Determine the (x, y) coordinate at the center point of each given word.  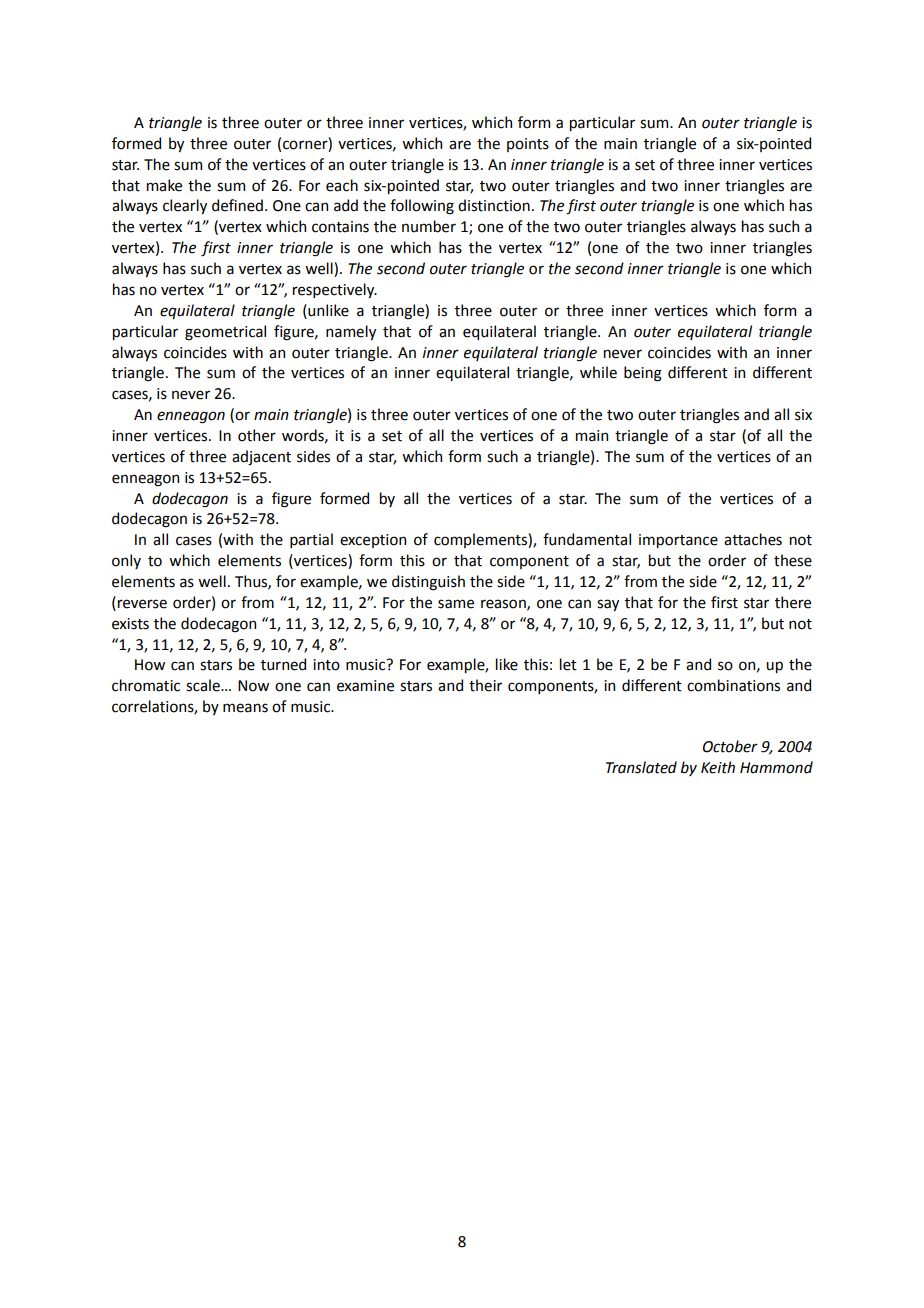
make (164, 185)
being (643, 374)
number (429, 226)
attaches (753, 539)
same (456, 604)
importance (678, 541)
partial (311, 540)
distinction (494, 205)
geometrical (225, 333)
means (245, 708)
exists (130, 624)
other (257, 435)
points (528, 145)
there (793, 602)
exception (373, 541)
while (598, 372)
